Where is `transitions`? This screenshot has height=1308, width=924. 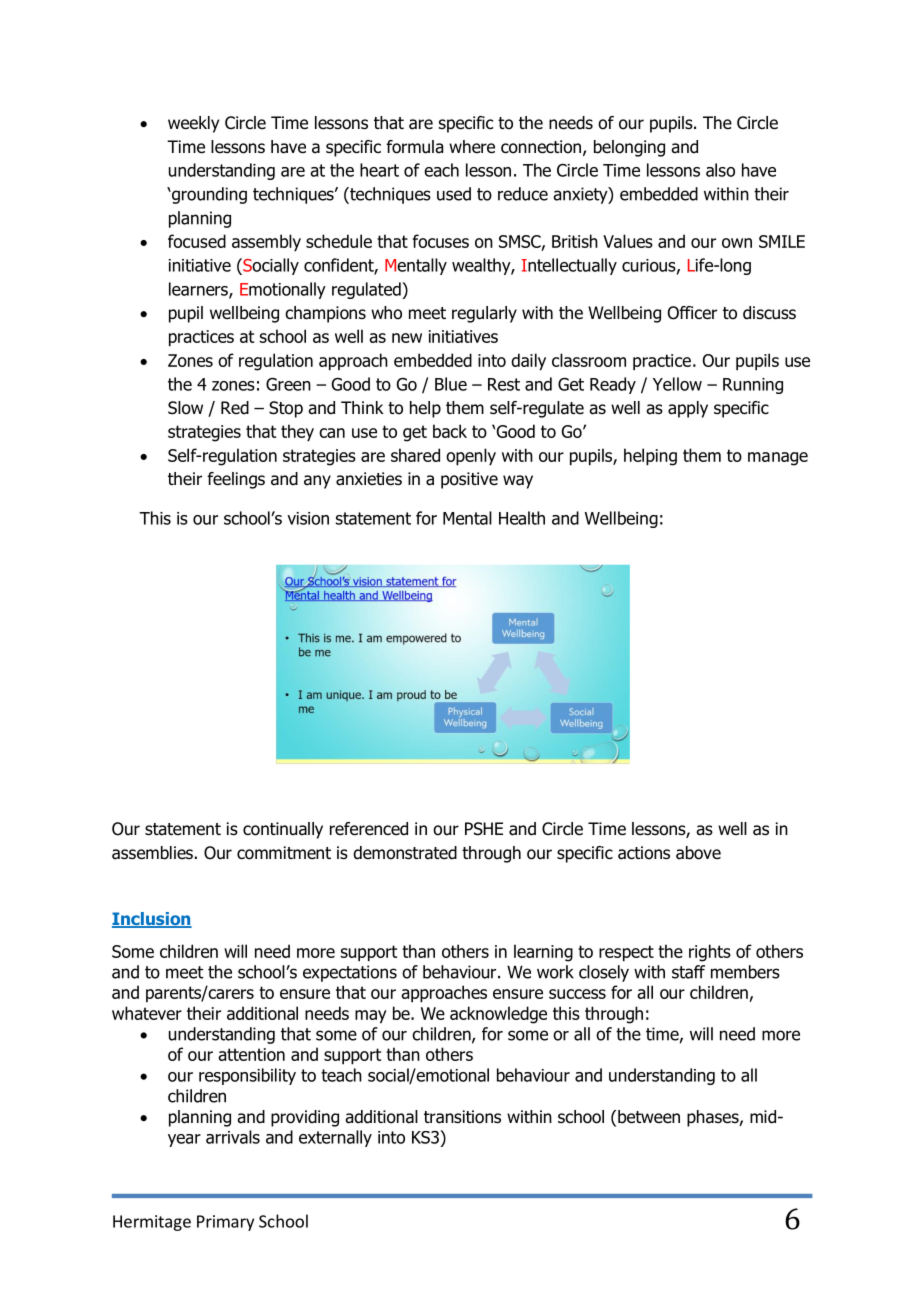
transitions is located at coordinates (462, 1117).
